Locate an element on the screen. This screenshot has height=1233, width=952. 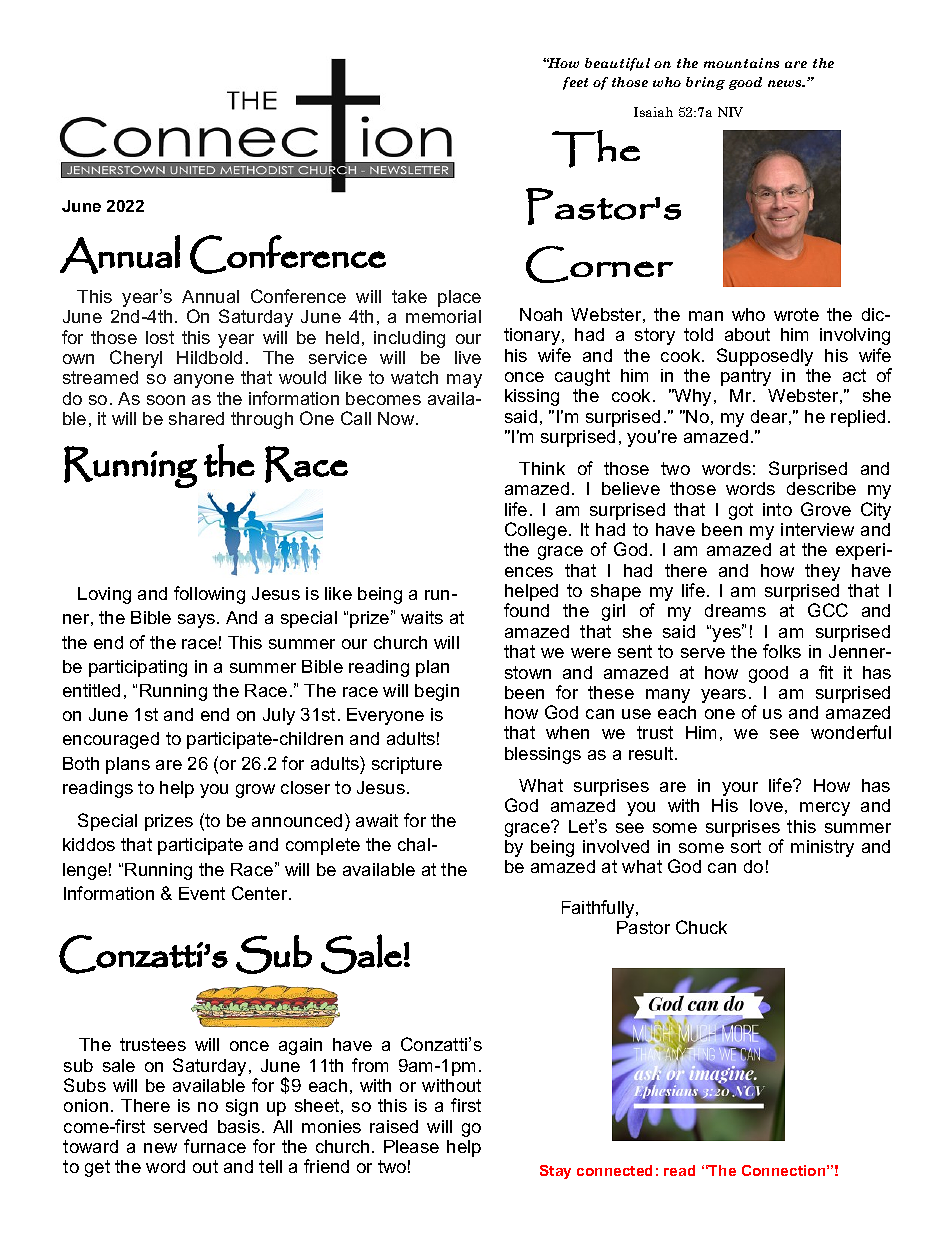
feet is located at coordinates (575, 83).
